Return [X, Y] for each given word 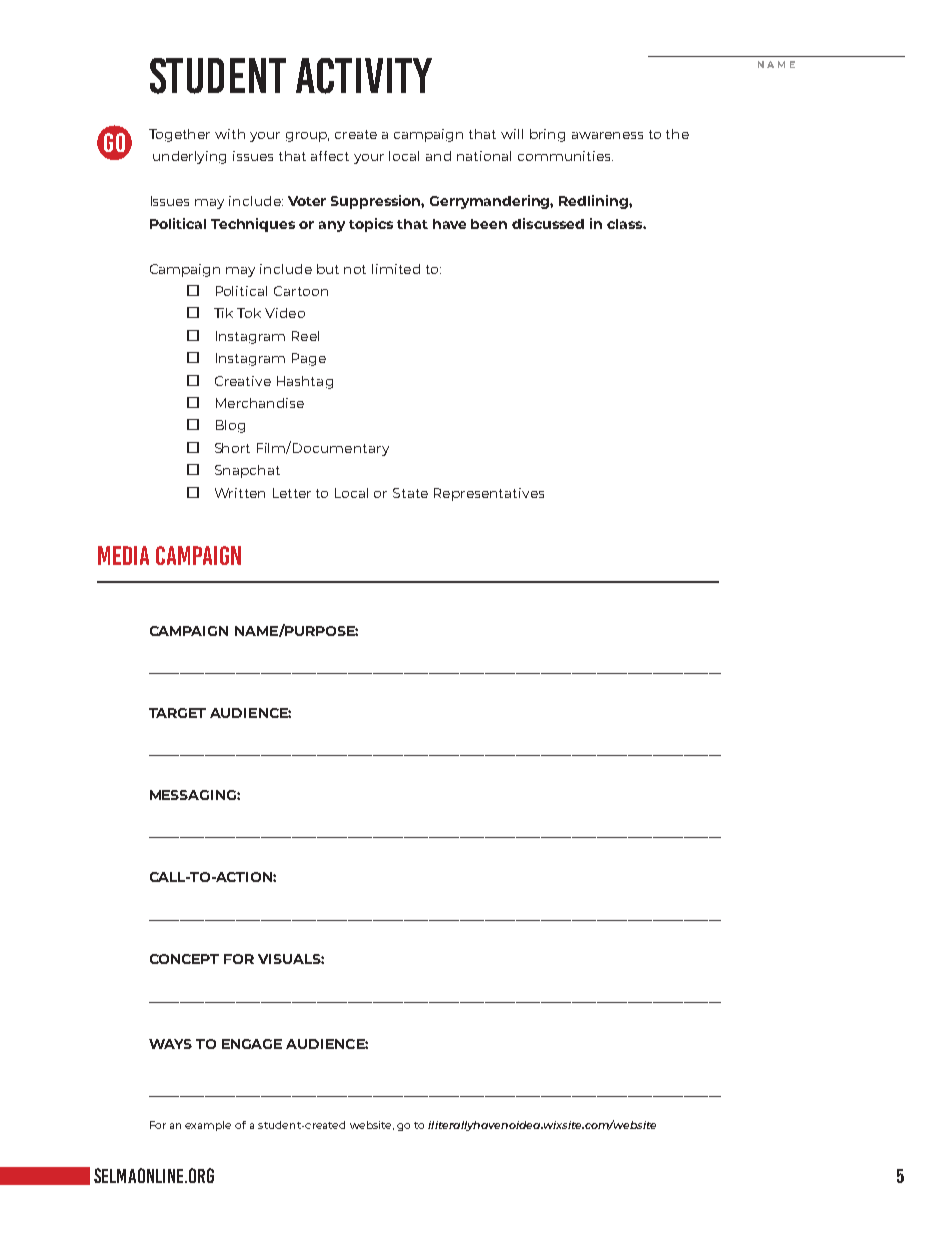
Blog [230, 426]
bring [547, 135]
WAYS [170, 1044]
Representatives [489, 494]
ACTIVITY [364, 76]
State [410, 493]
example [208, 1126]
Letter [292, 493]
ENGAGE [252, 1044]
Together [179, 135]
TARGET [177, 713]
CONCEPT [184, 959]
